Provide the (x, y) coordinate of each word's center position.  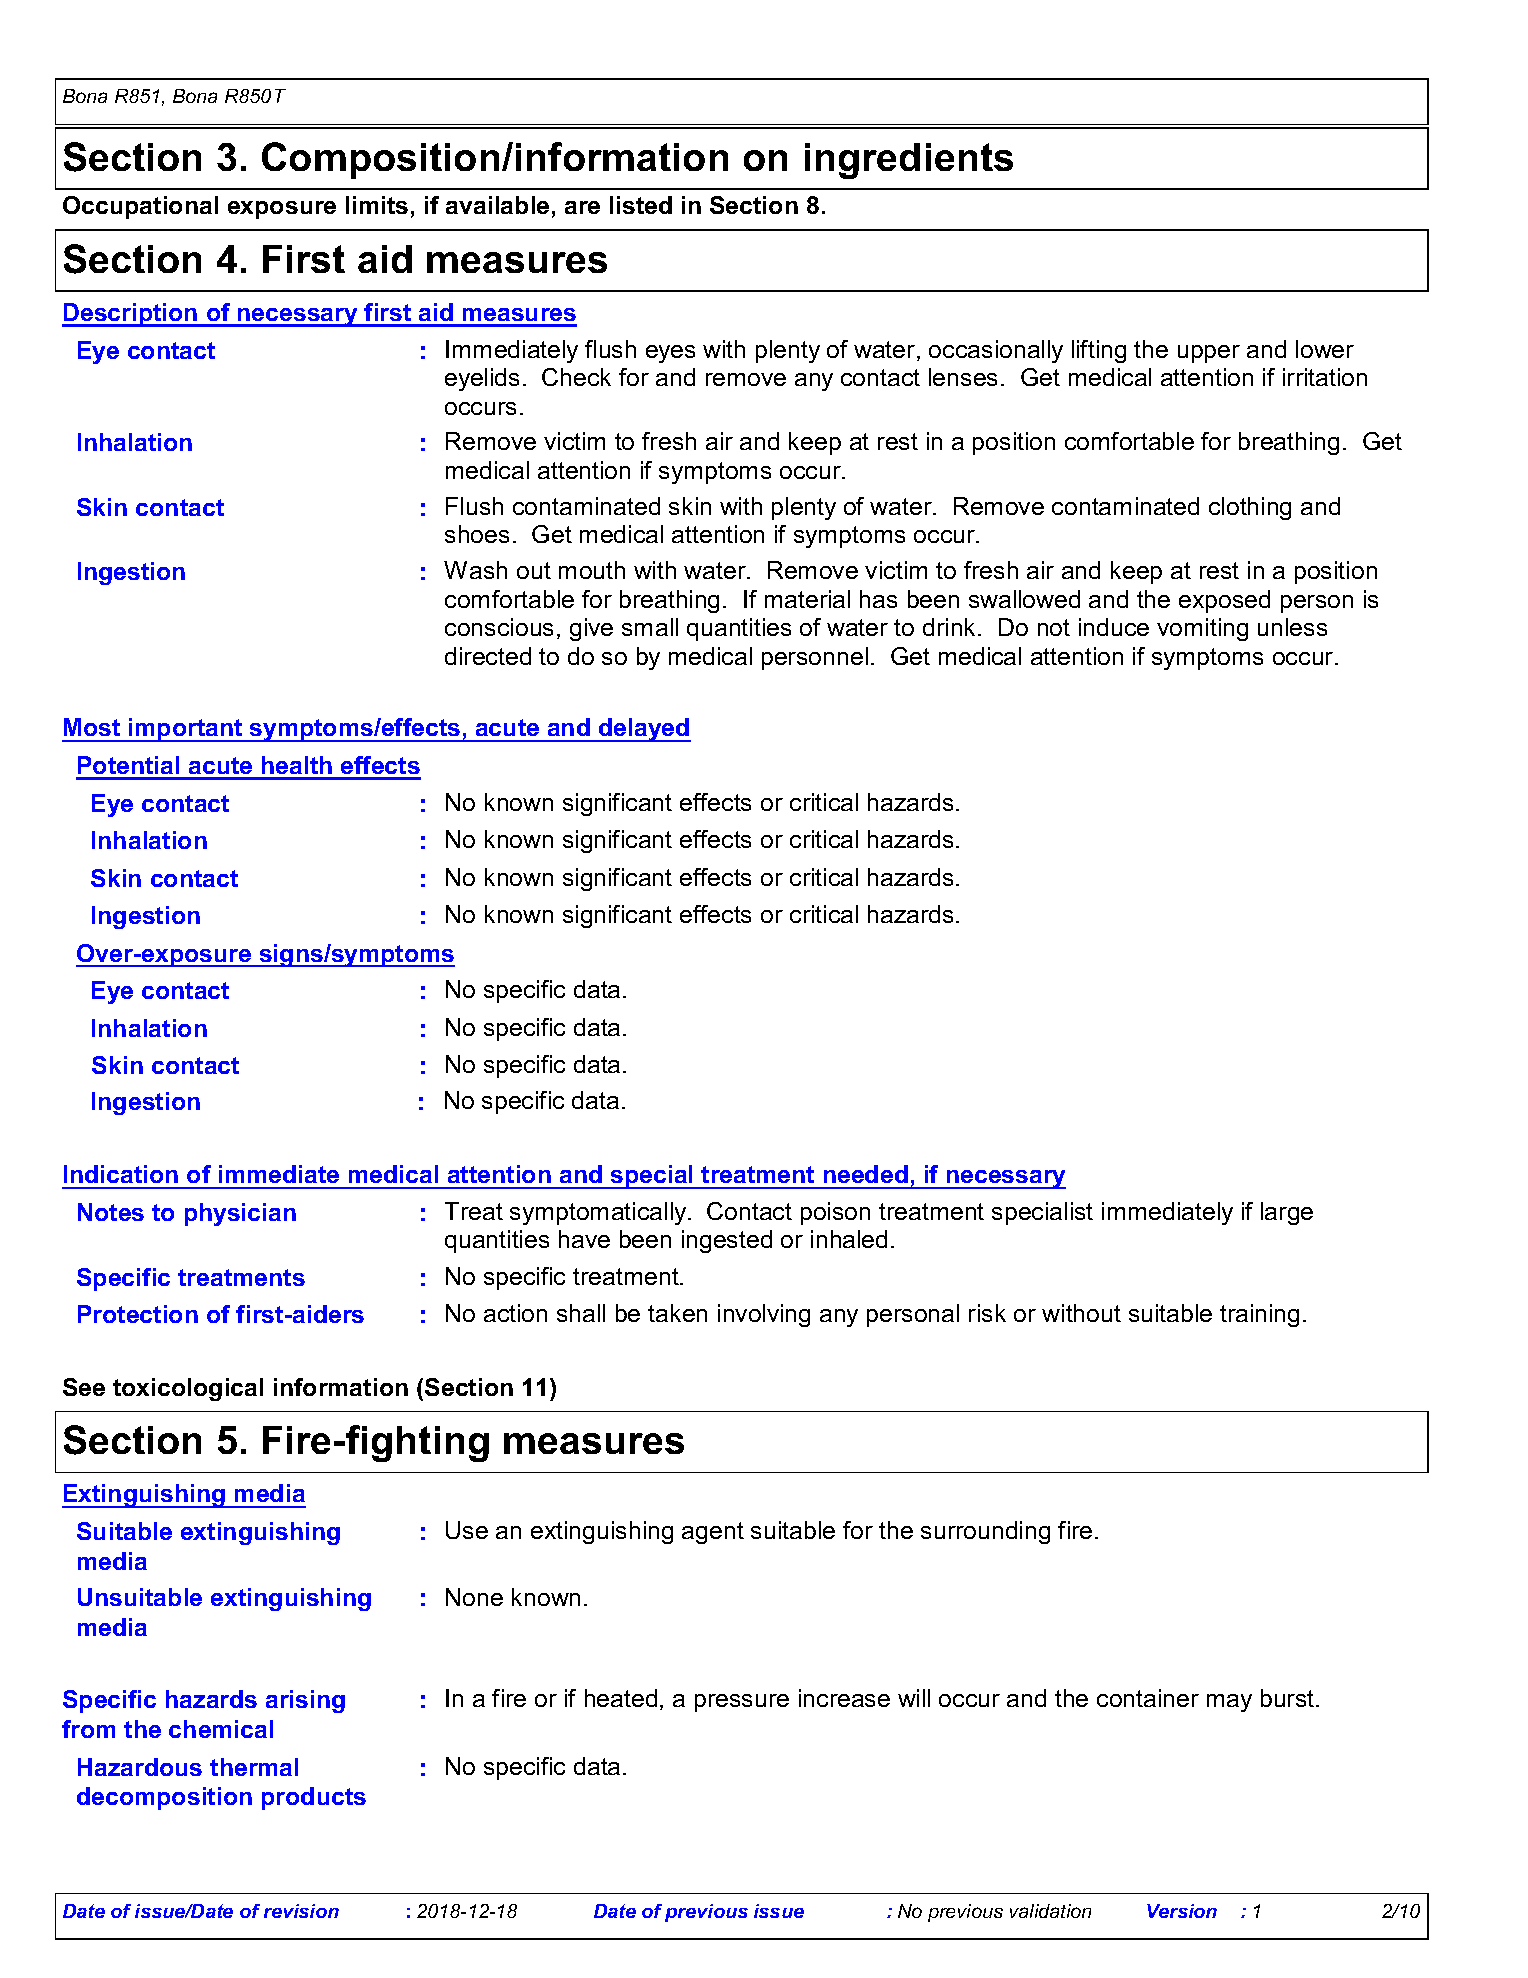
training (1259, 1315)
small (650, 627)
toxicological (188, 1389)
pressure (742, 1703)
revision (301, 1911)
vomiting (1202, 629)
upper (1209, 354)
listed (641, 205)
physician (240, 1214)
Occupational (140, 207)
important (186, 730)
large (1287, 1213)
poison (835, 1213)
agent (713, 1533)
